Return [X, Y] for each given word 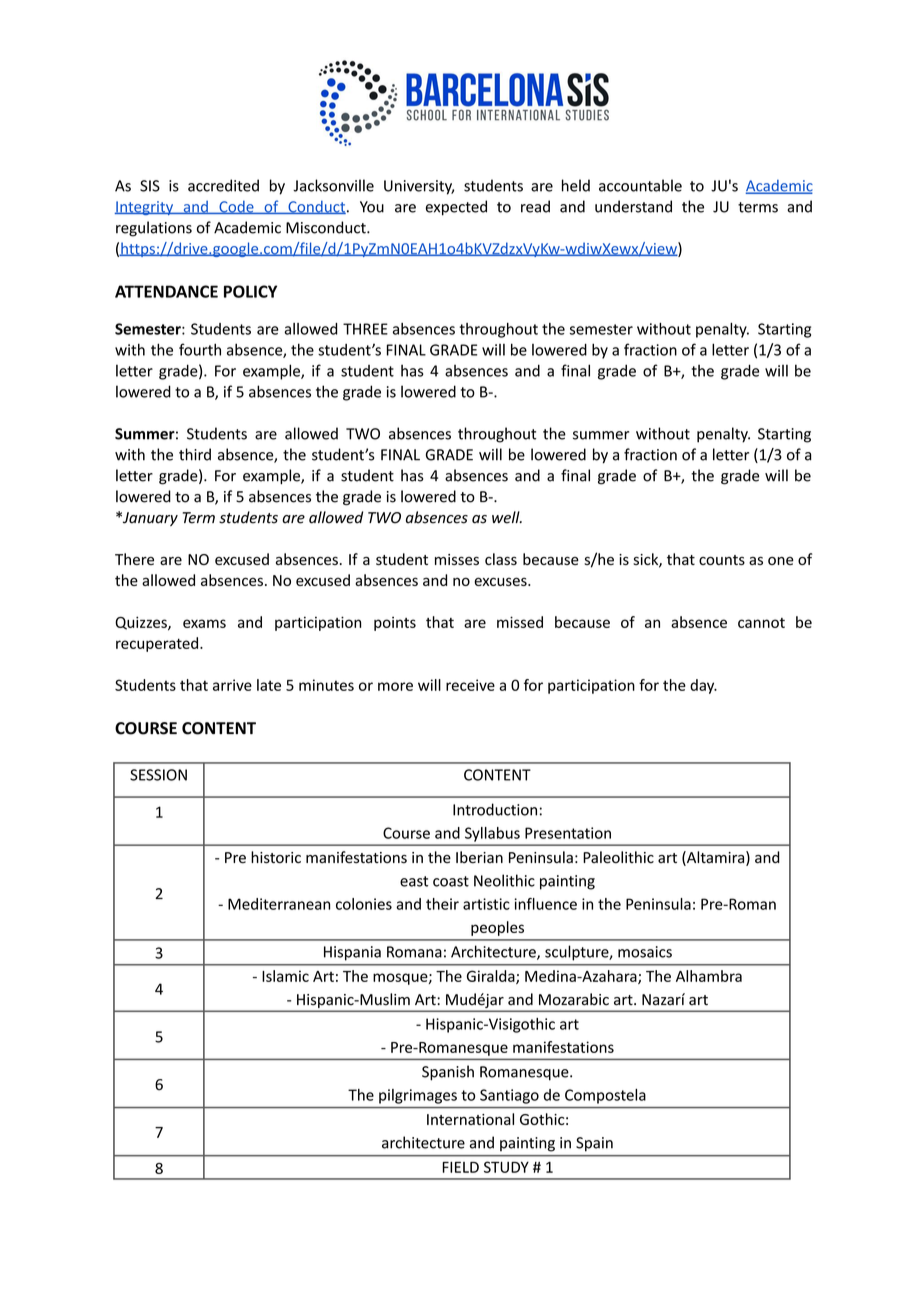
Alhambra [709, 976]
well [507, 517]
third [195, 454]
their [442, 904]
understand [633, 206]
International [470, 1119]
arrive [232, 685]
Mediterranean [279, 904]
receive [470, 685]
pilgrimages [418, 1096]
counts [722, 560]
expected [456, 208]
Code [236, 207]
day [703, 686]
